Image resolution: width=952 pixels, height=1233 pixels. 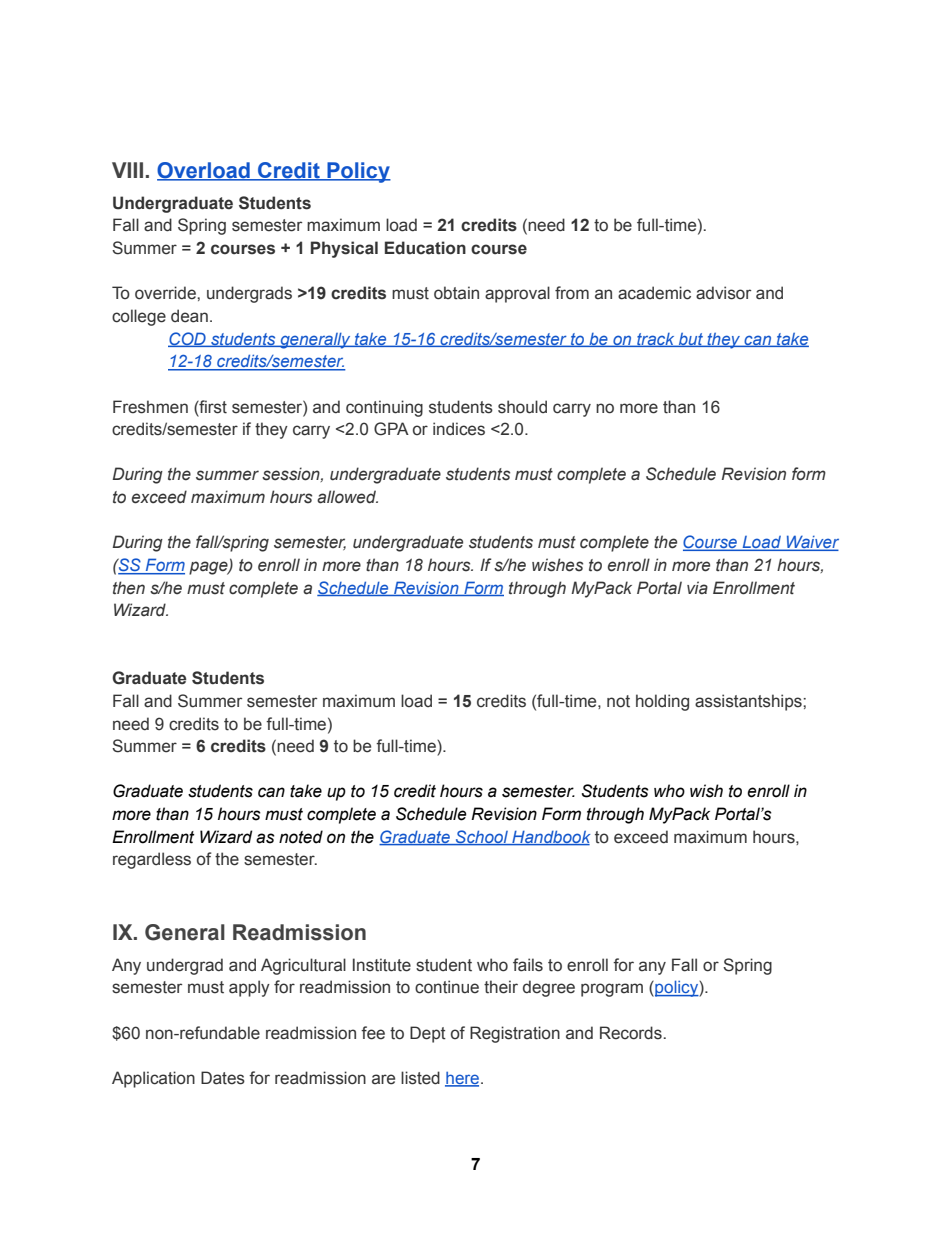 I want to click on Dates, so click(x=223, y=1078).
